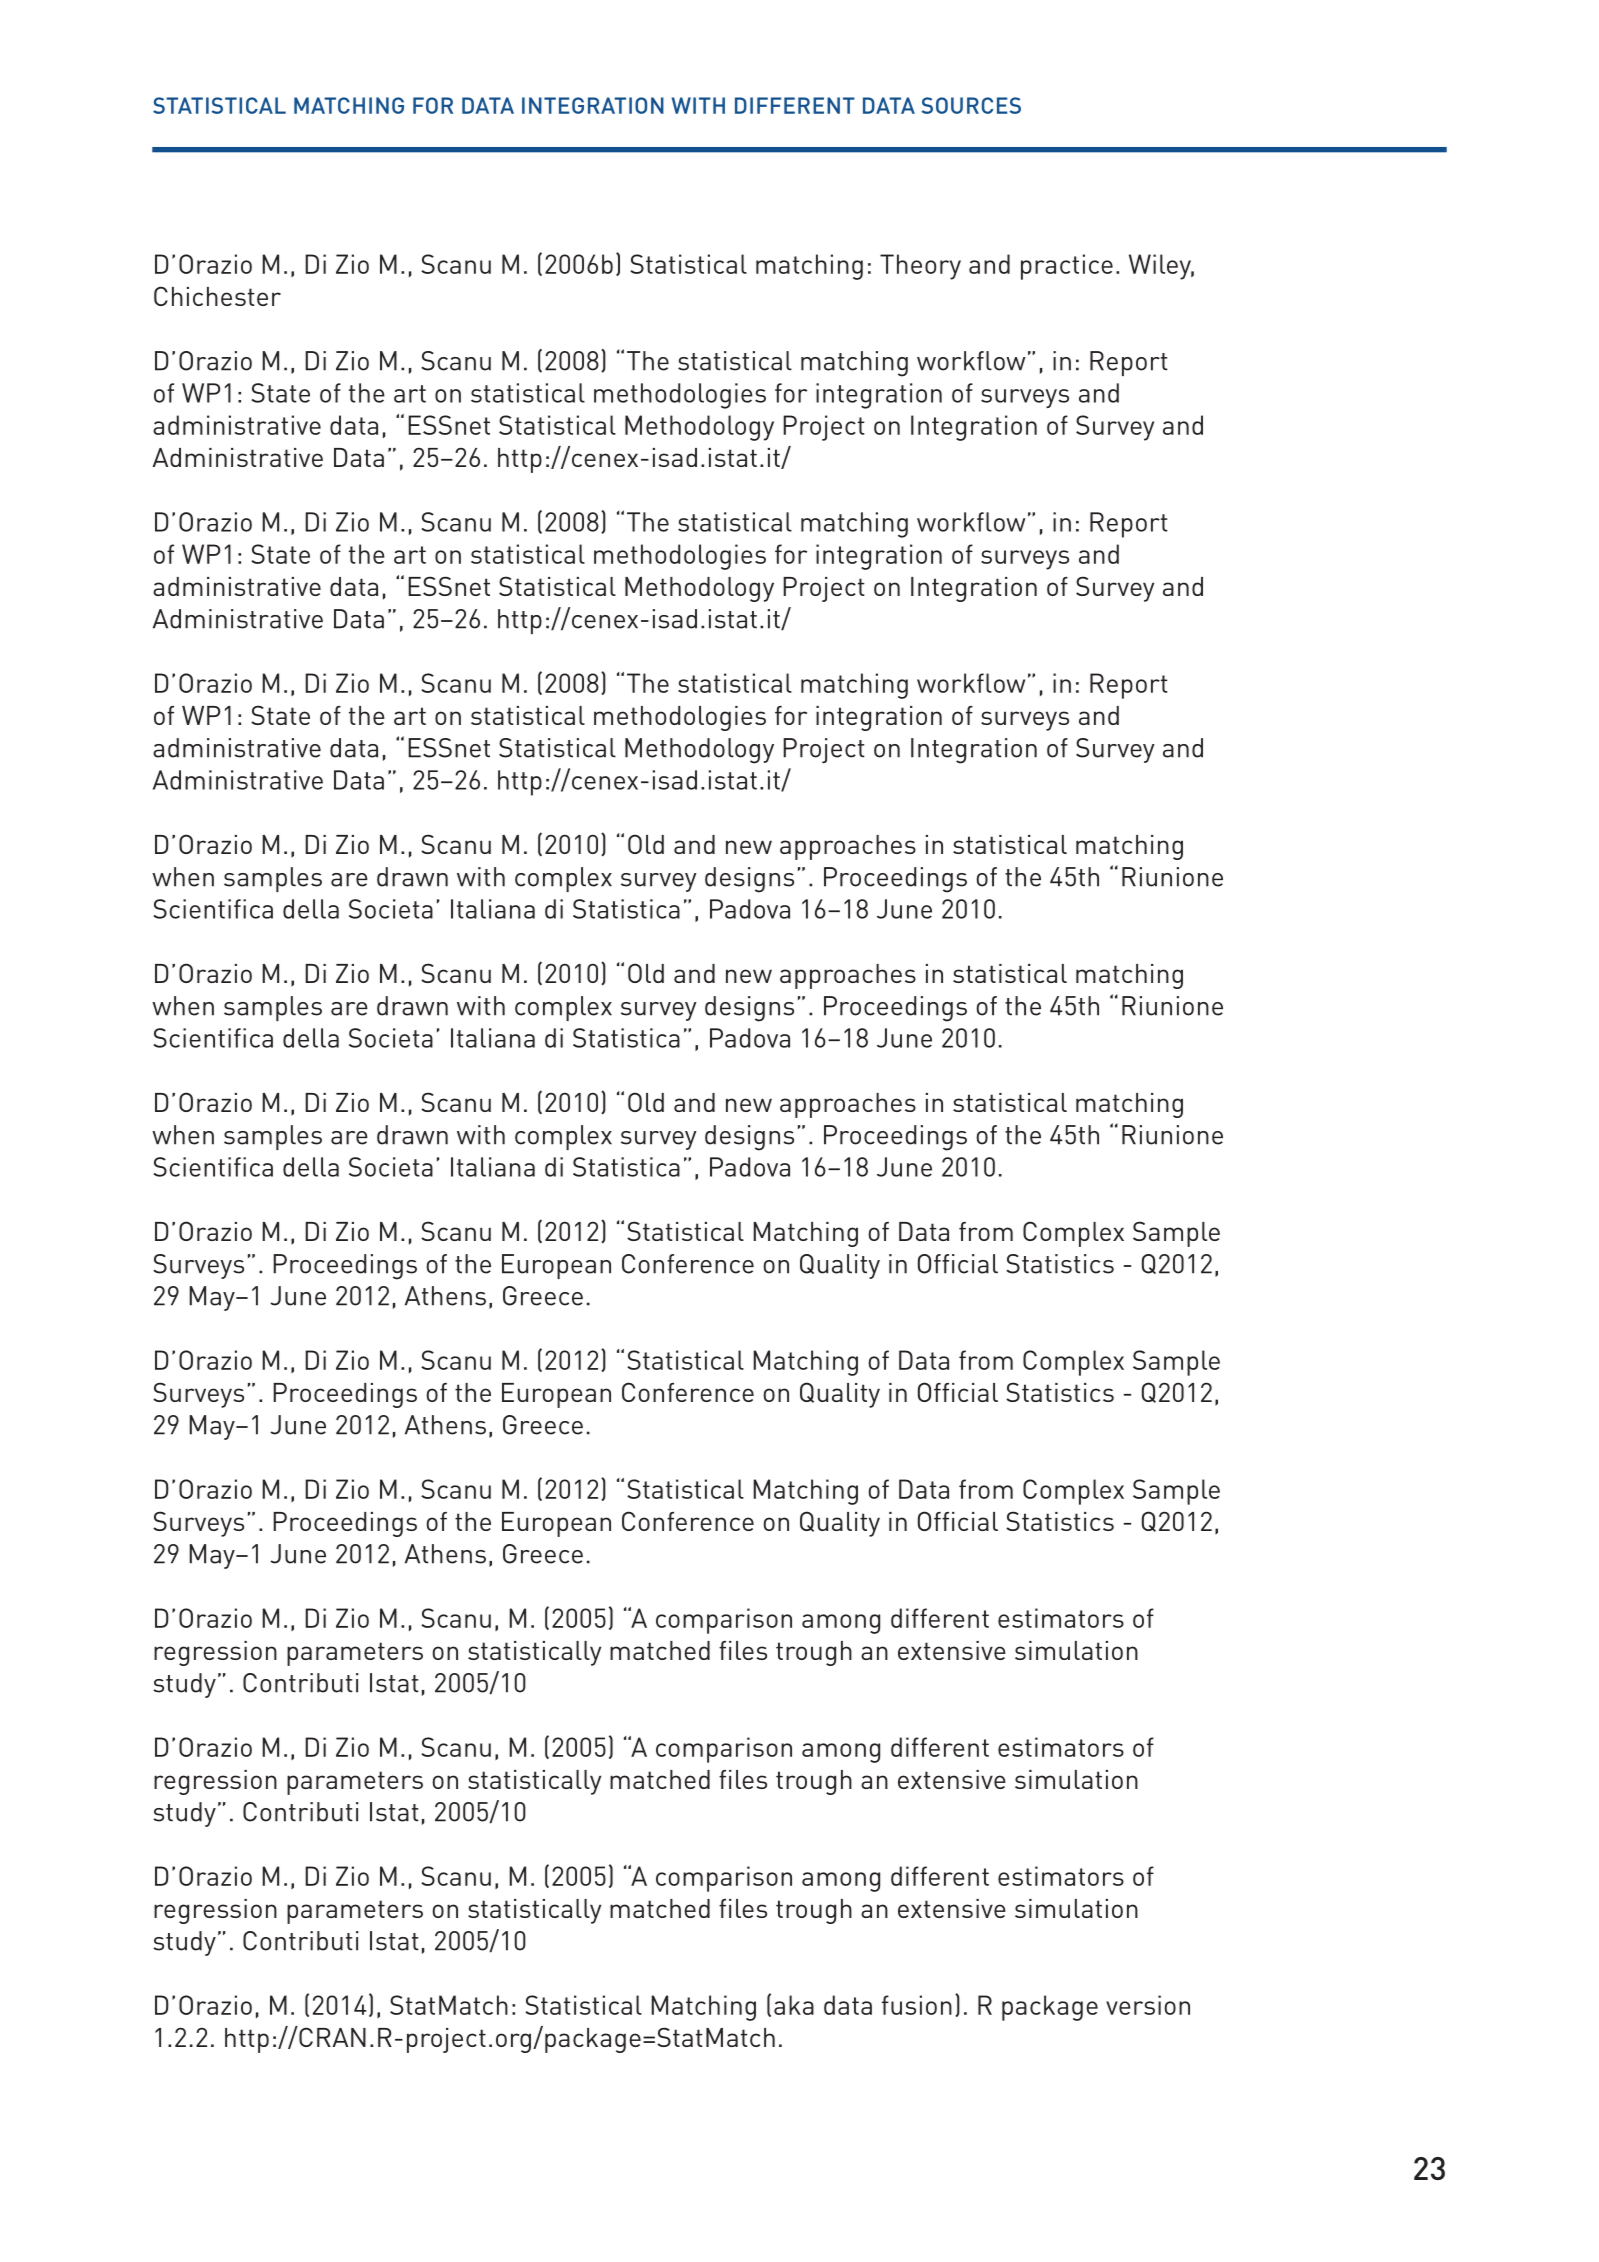 This screenshot has height=2262, width=1599. Describe the element at coordinates (1148, 2005) in the screenshot. I see `version` at that location.
